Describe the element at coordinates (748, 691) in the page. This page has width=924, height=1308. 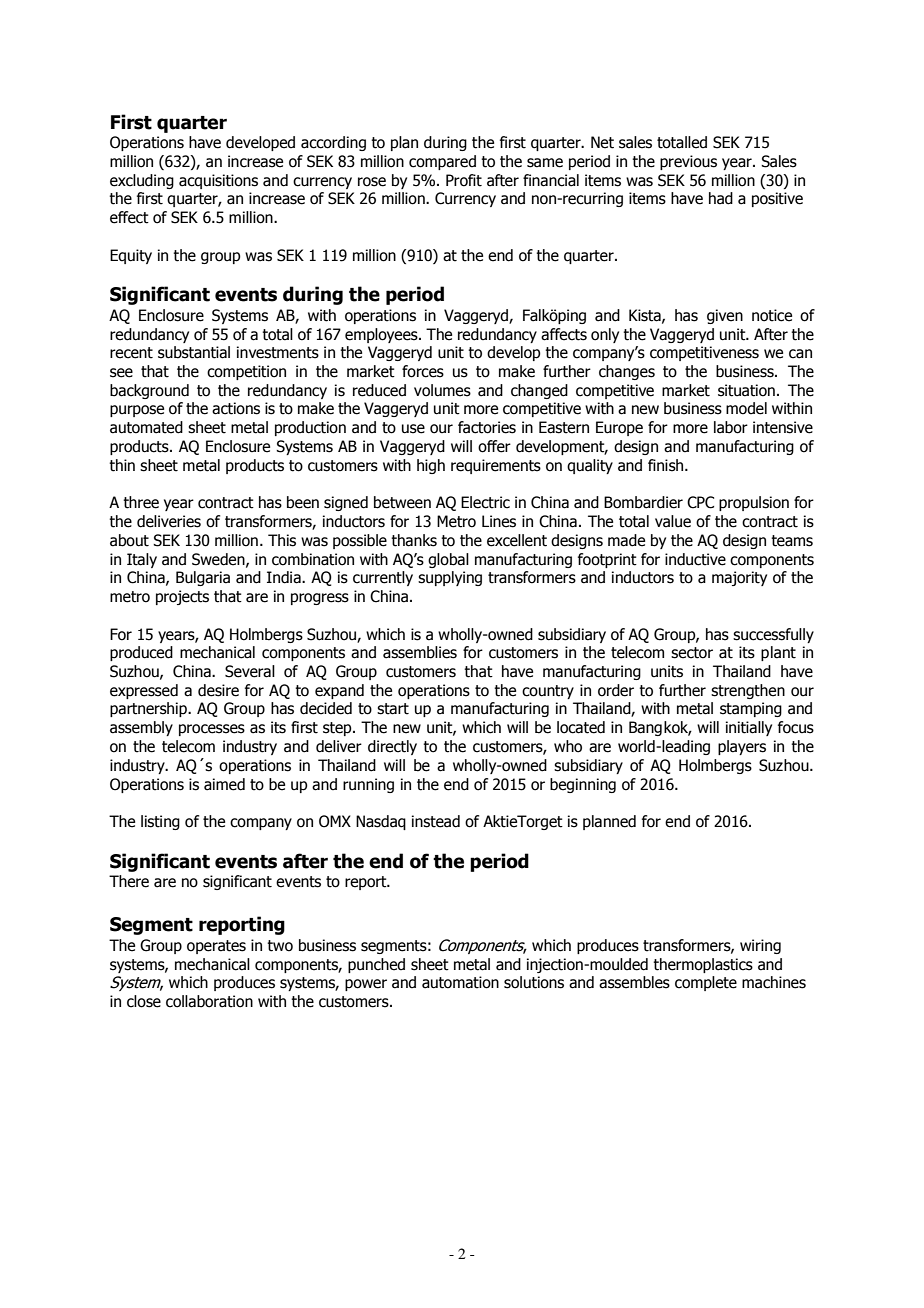
I see `strengthen` at that location.
